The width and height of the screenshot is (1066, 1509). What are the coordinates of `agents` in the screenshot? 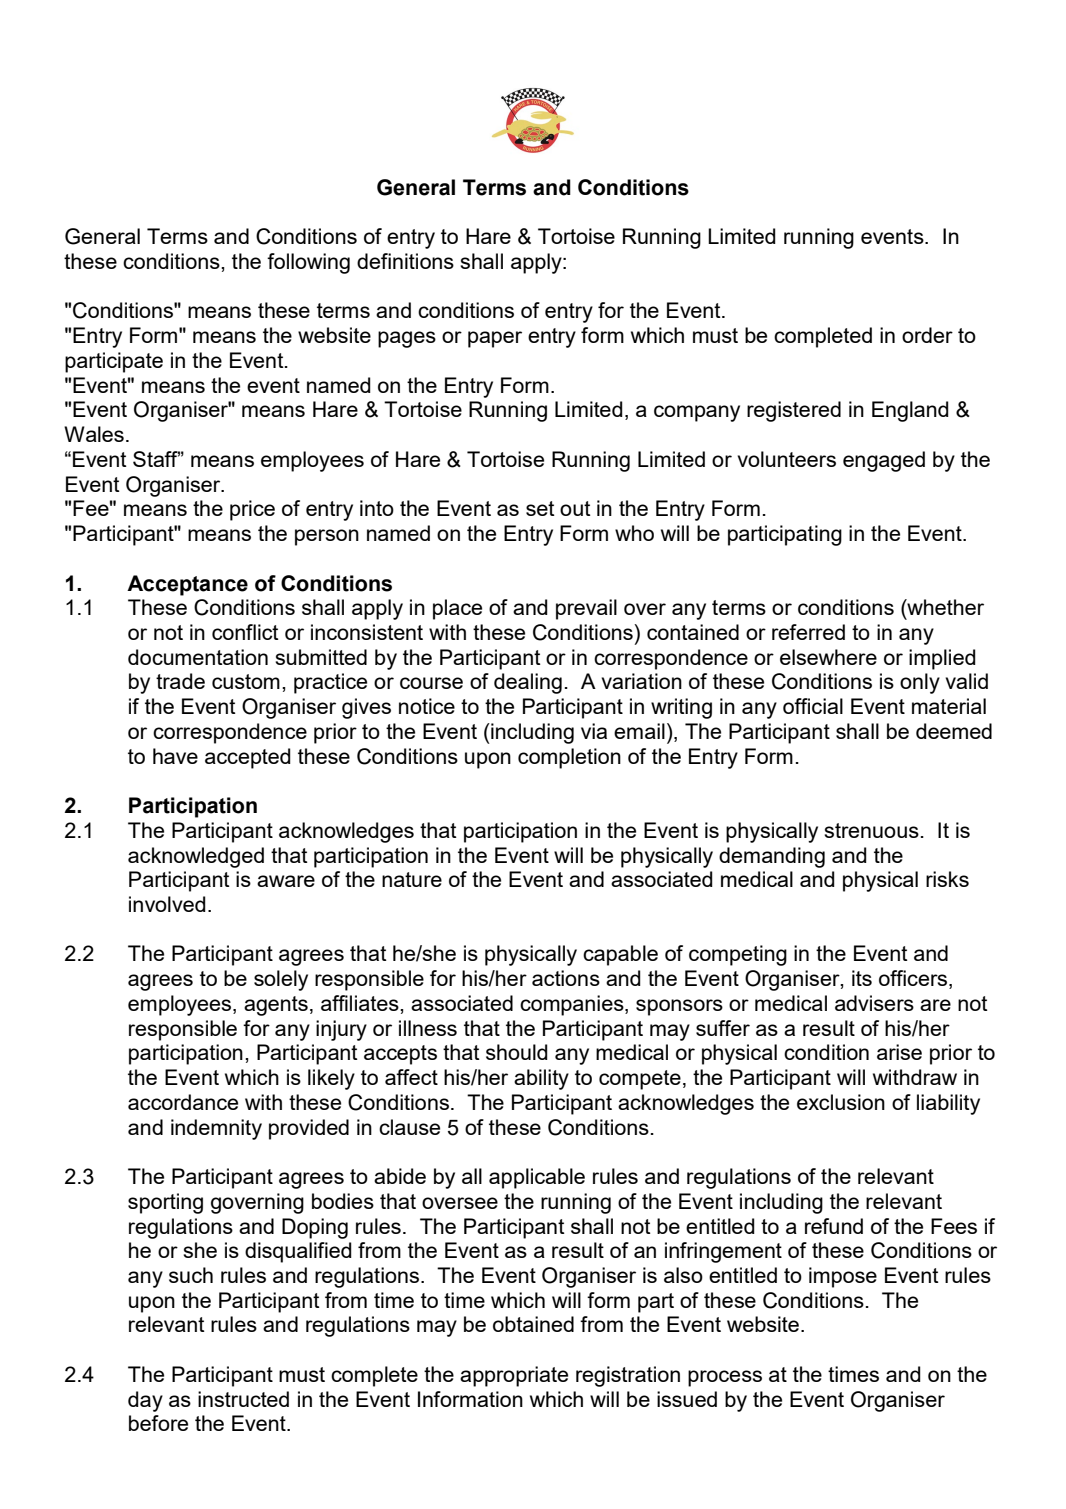 It's located at (276, 1006).
